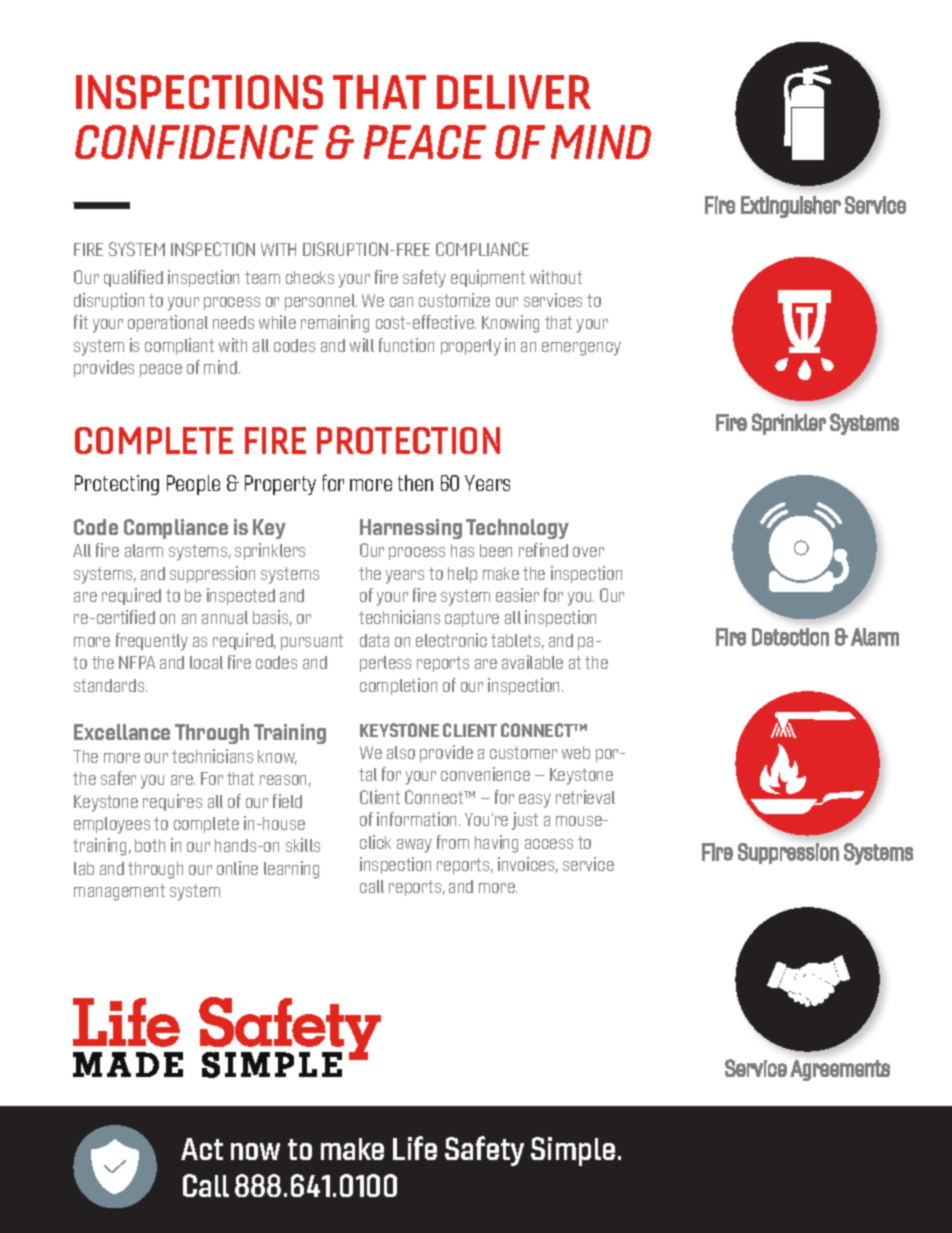  I want to click on Detection, so click(790, 637).
